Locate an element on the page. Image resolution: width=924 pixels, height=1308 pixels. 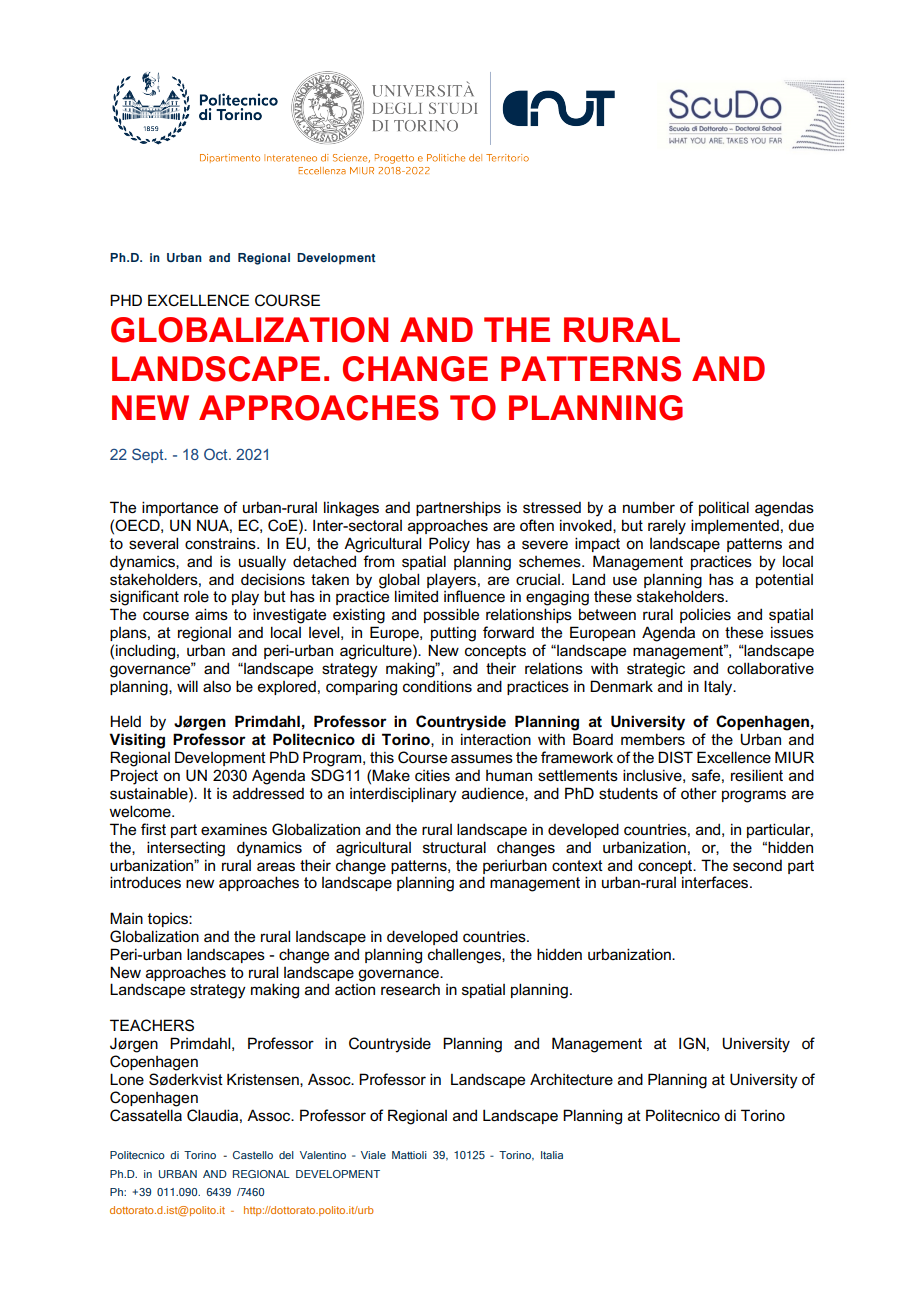
topics is located at coordinates (169, 920).
